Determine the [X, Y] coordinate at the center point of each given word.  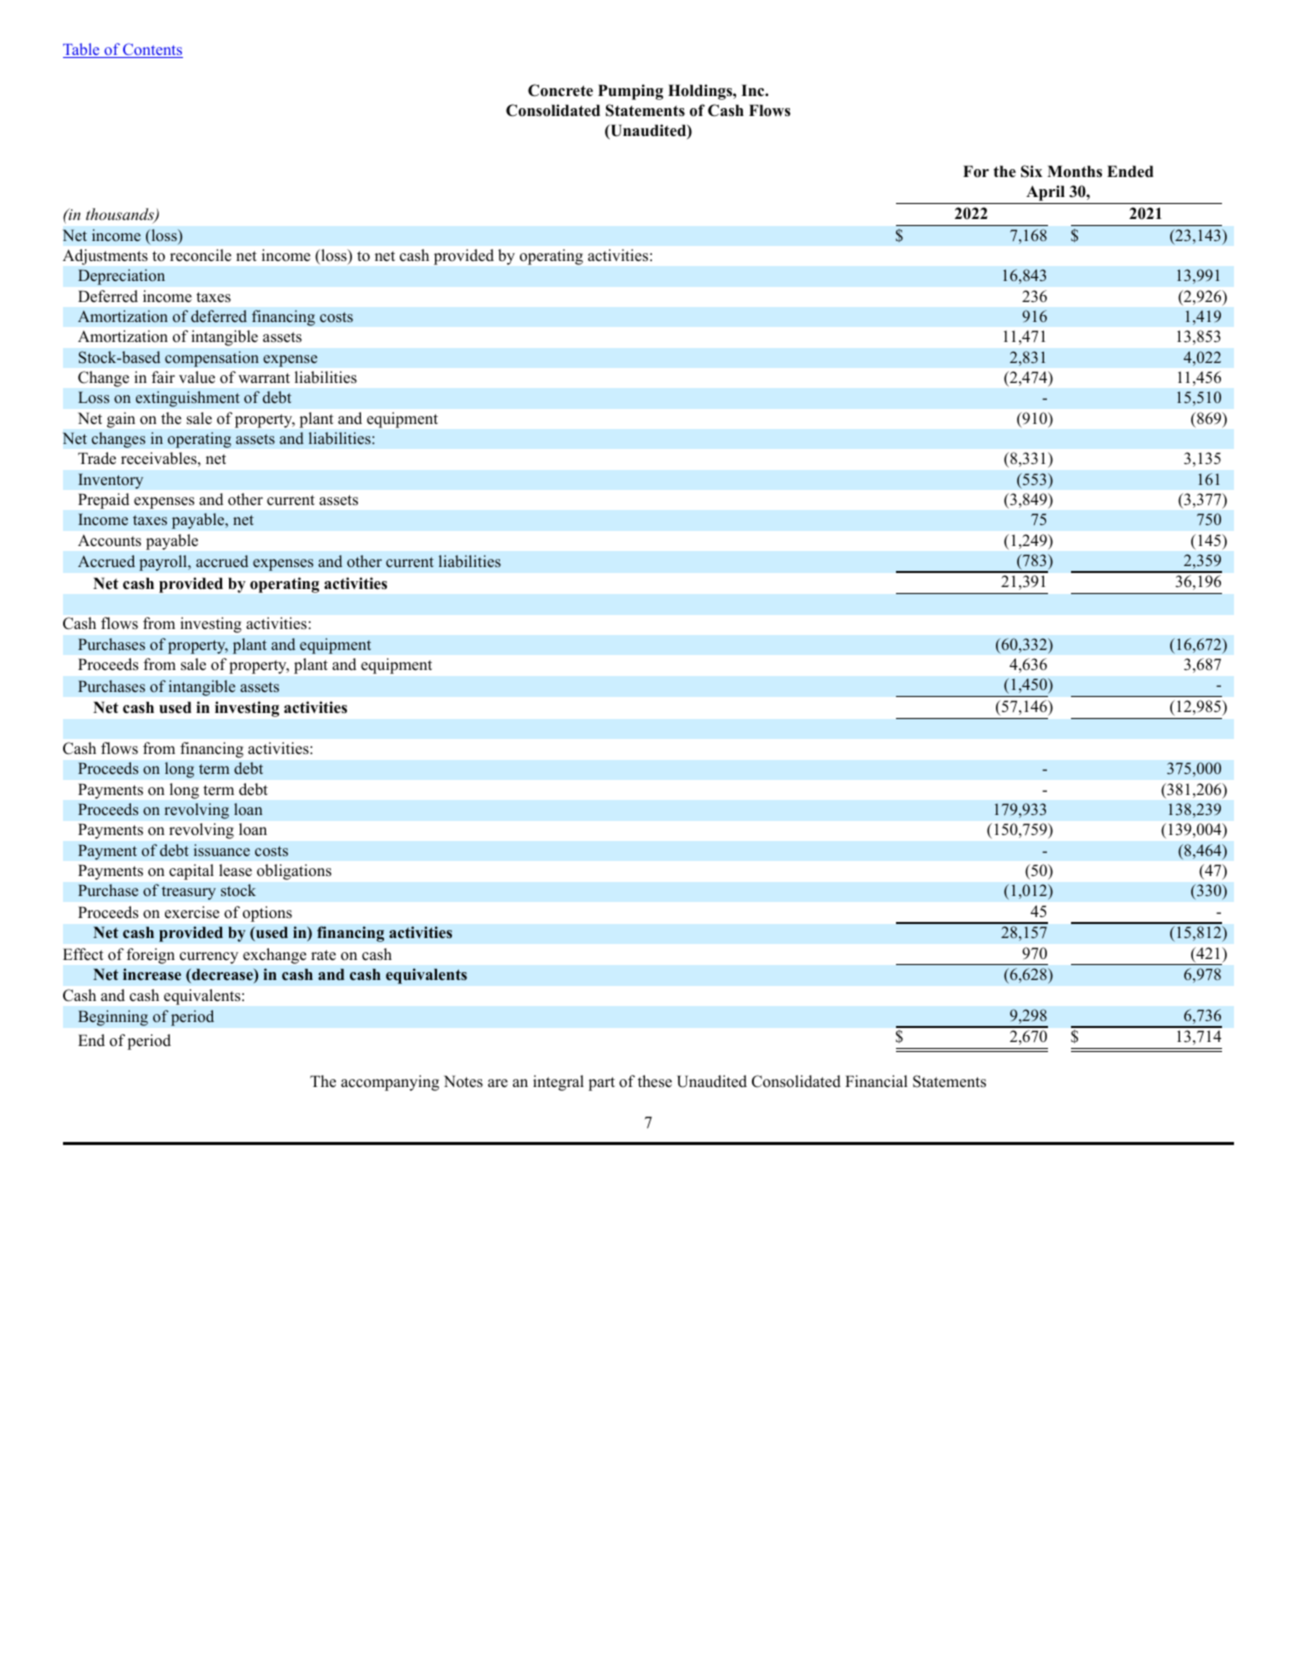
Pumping [630, 92]
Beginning [113, 1018]
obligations [294, 872]
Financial [876, 1081]
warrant [264, 378]
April [1045, 194]
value [197, 377]
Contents [152, 50]
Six [1031, 171]
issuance [222, 850]
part [602, 1084]
